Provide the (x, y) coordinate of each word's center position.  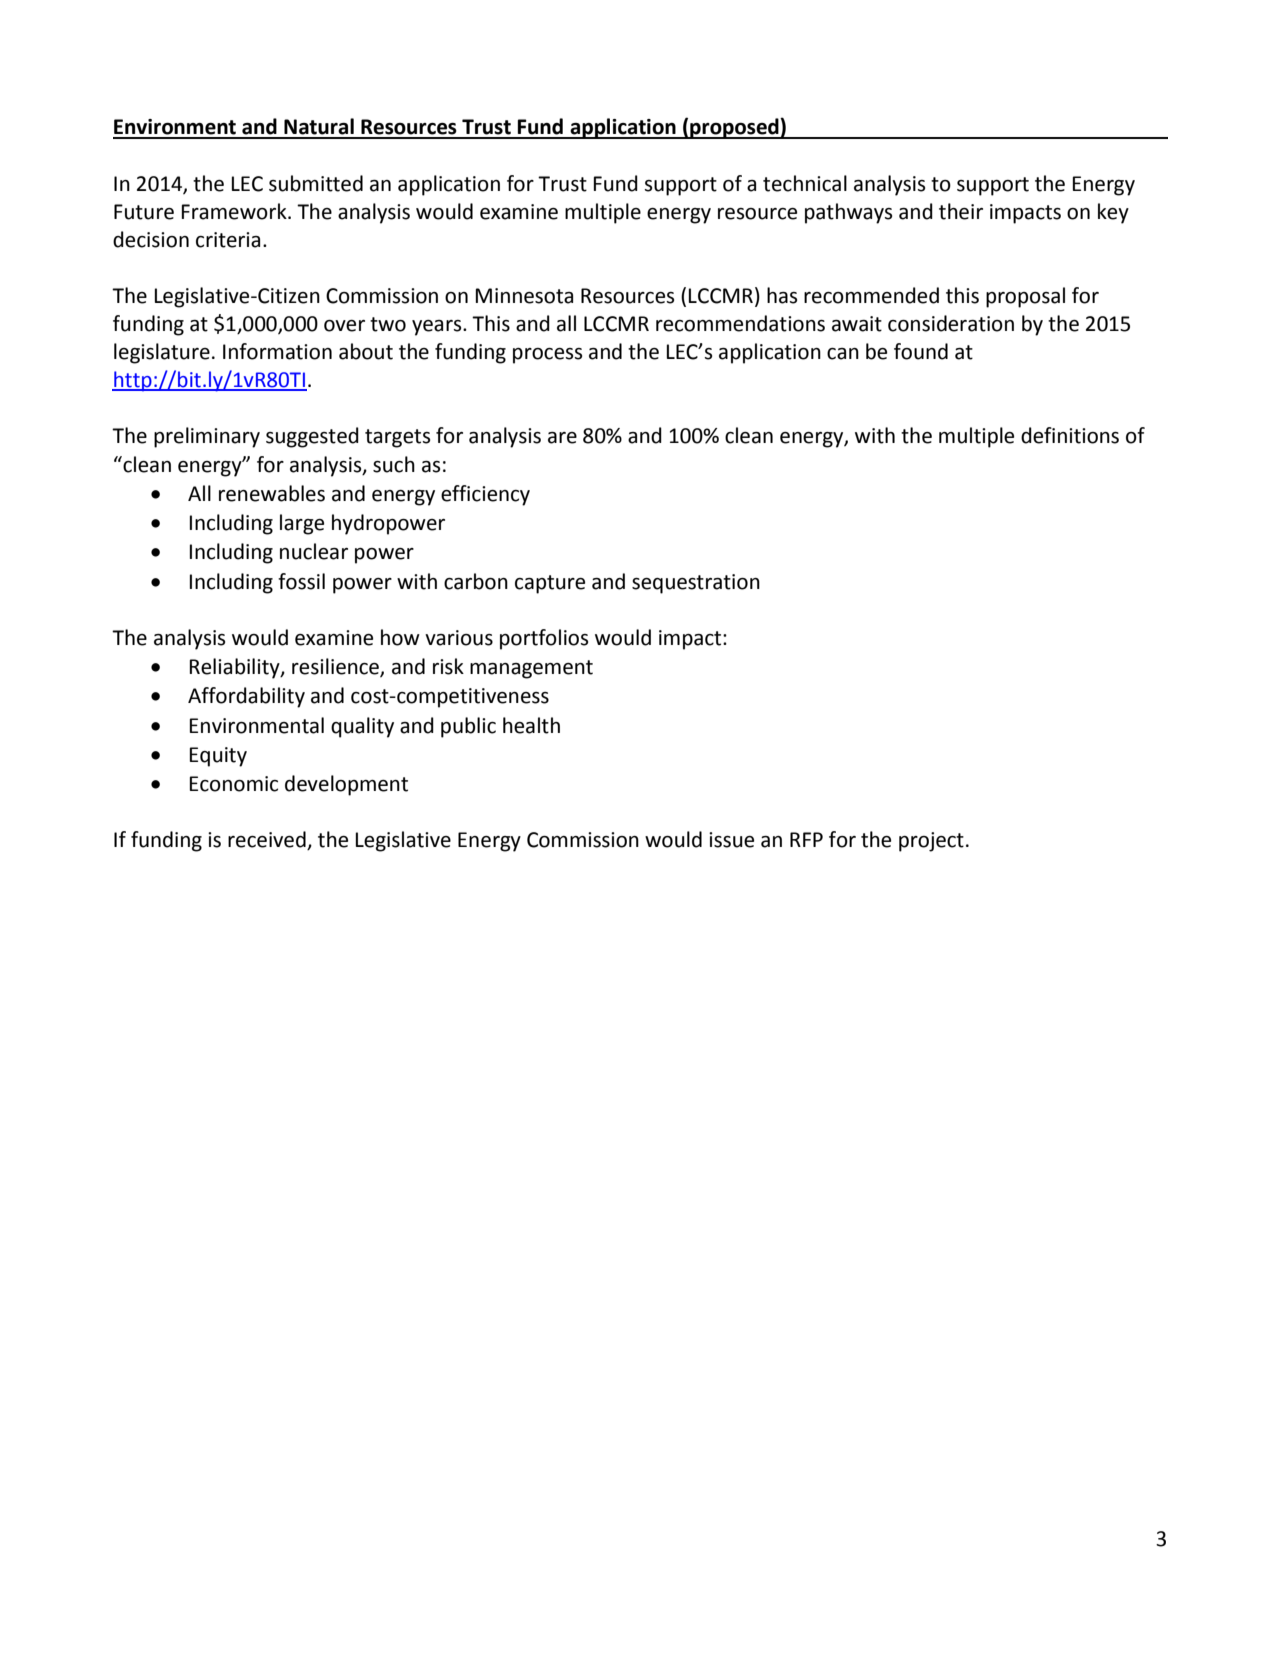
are (562, 438)
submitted (316, 183)
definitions (1070, 435)
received (268, 840)
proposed (734, 128)
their (961, 211)
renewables (272, 493)
